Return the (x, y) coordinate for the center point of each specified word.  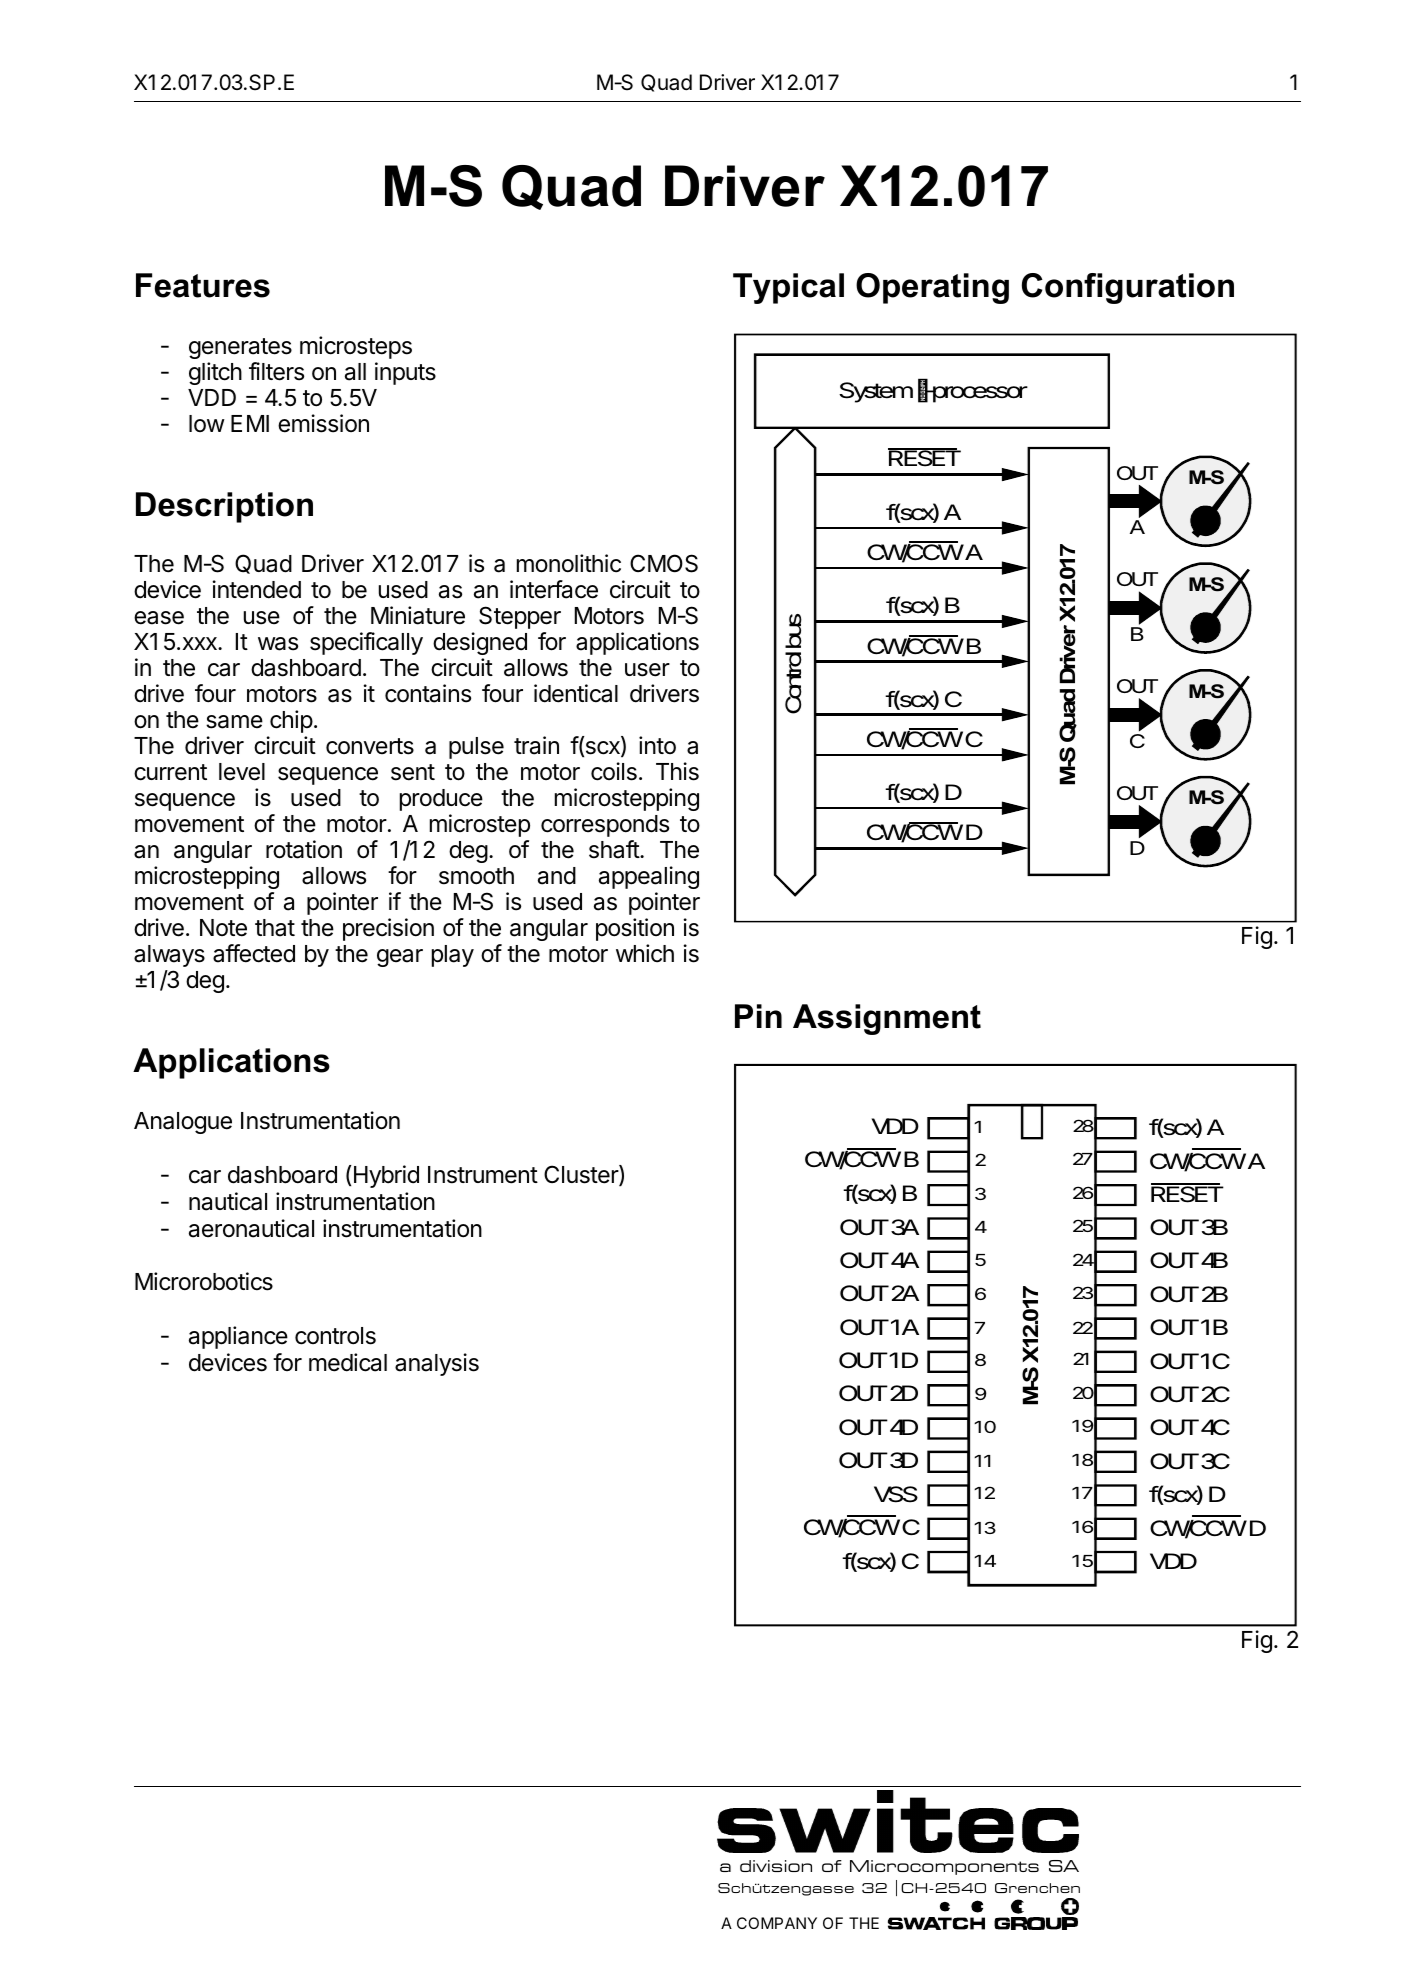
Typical (788, 288)
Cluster (582, 1175)
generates (240, 348)
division (776, 1866)
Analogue (183, 1123)
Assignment (887, 1019)
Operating (932, 288)
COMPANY (777, 1923)
